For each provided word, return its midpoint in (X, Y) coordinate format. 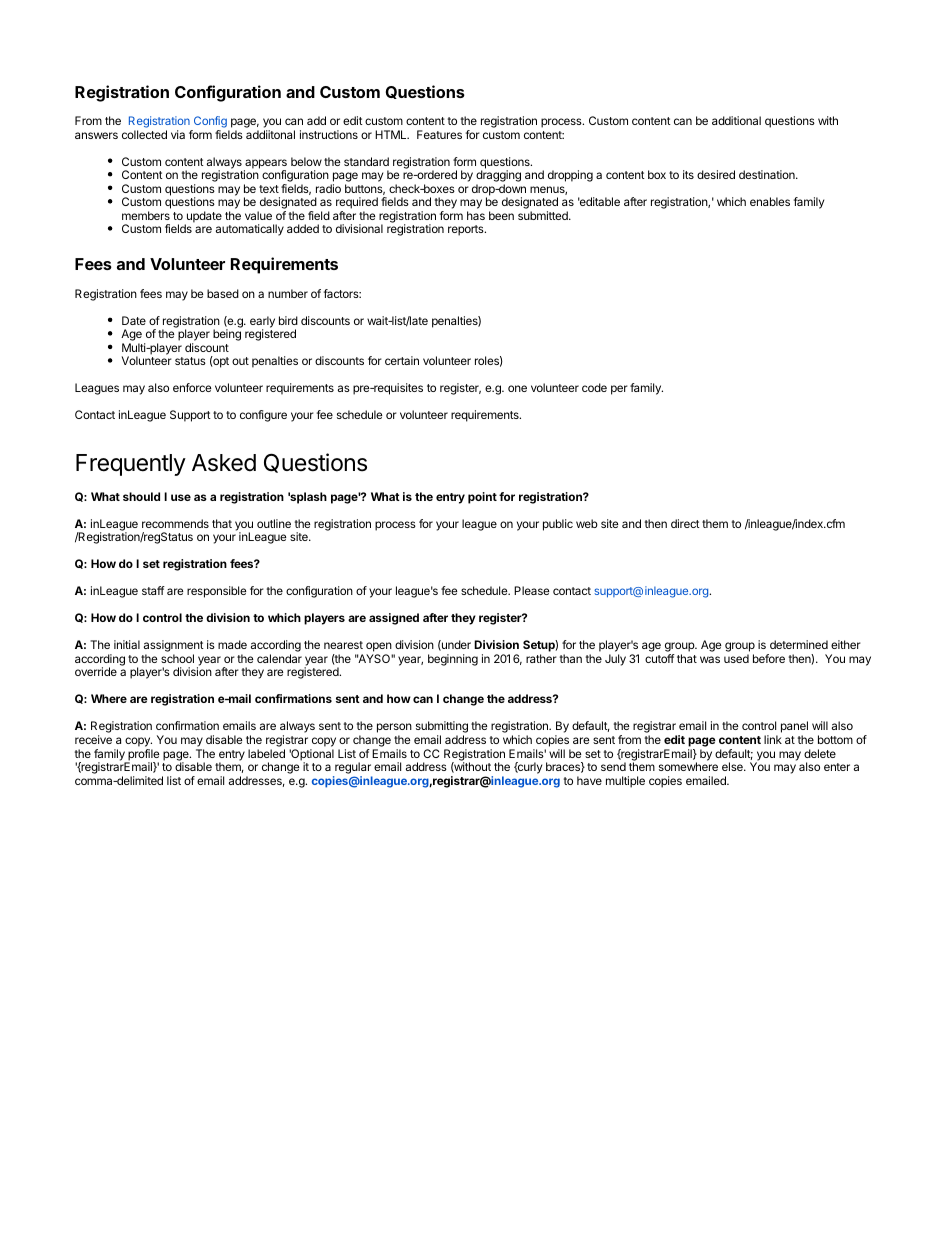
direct (685, 523)
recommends (175, 523)
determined (799, 644)
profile (142, 756)
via (178, 134)
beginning (453, 660)
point (482, 498)
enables (770, 201)
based (223, 293)
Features (439, 134)
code (594, 387)
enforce (192, 387)
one (517, 388)
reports (467, 230)
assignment (174, 647)
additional (736, 120)
